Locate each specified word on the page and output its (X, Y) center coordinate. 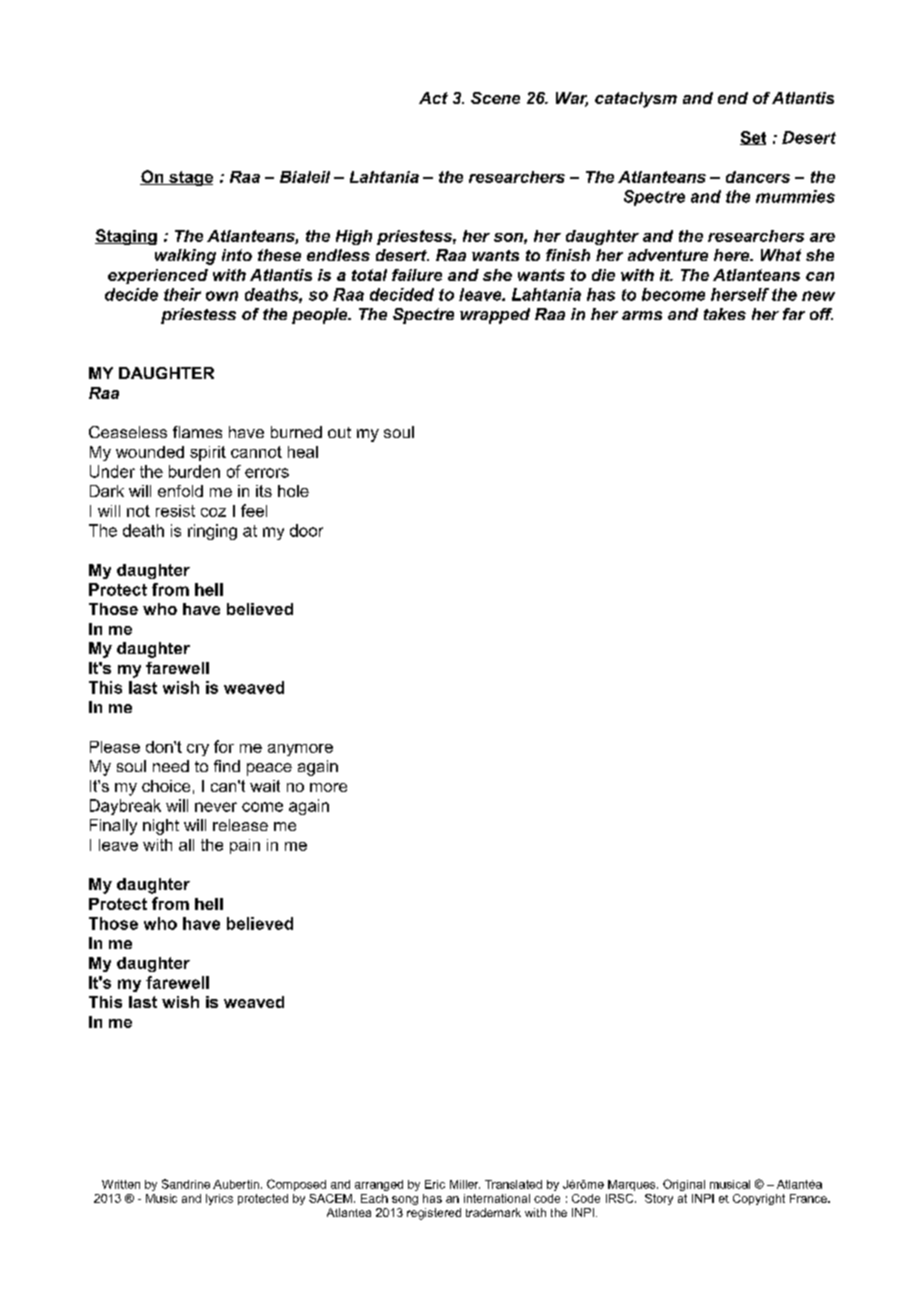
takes (725, 314)
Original (684, 1185)
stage (190, 178)
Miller (465, 1184)
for (224, 746)
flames (197, 432)
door (306, 530)
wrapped (495, 316)
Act (433, 98)
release (240, 825)
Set (753, 138)
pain (245, 846)
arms (642, 315)
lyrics (219, 1199)
